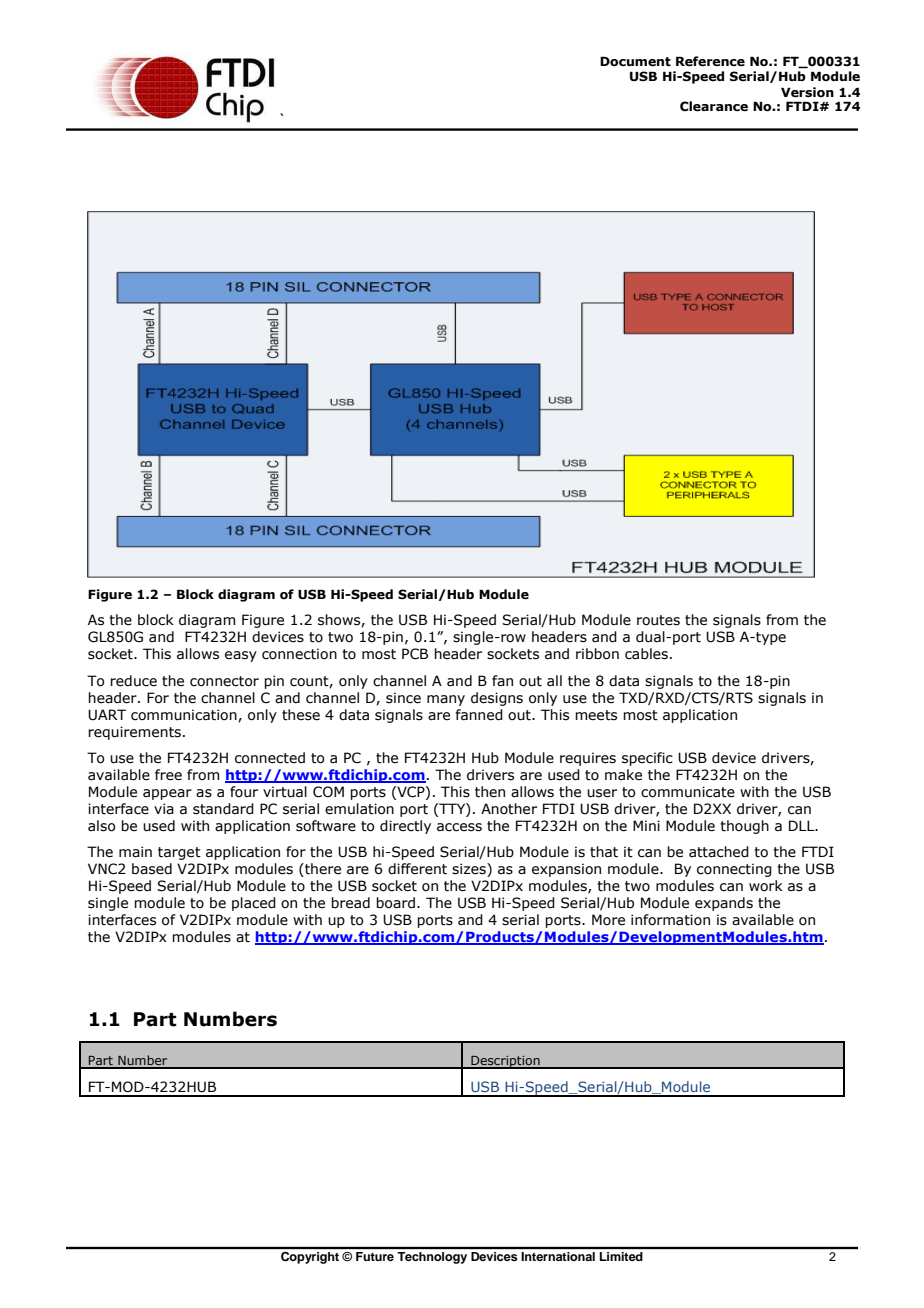 Image resolution: width=924 pixels, height=1308 pixels. I want to click on access, so click(459, 827).
